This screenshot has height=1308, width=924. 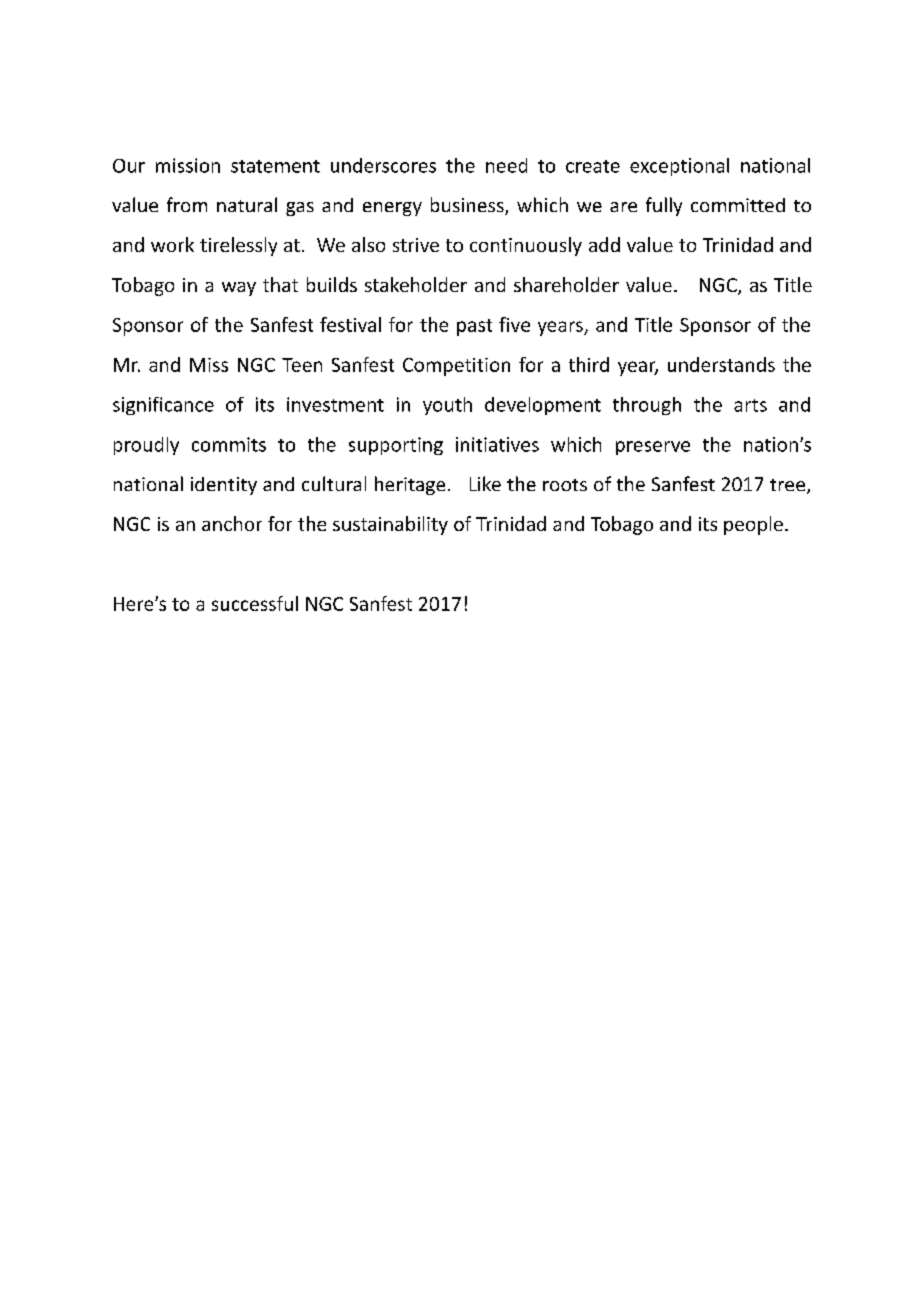 What do you see at coordinates (302, 365) in the screenshot?
I see `Teen` at bounding box center [302, 365].
